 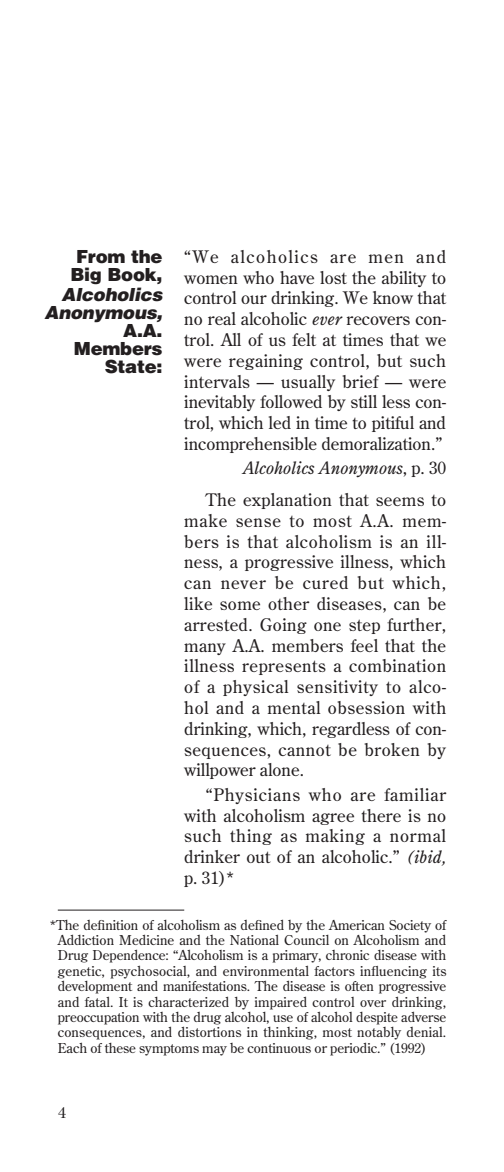 What do you see at coordinates (120, 1048) in the screenshot?
I see `these` at bounding box center [120, 1048].
